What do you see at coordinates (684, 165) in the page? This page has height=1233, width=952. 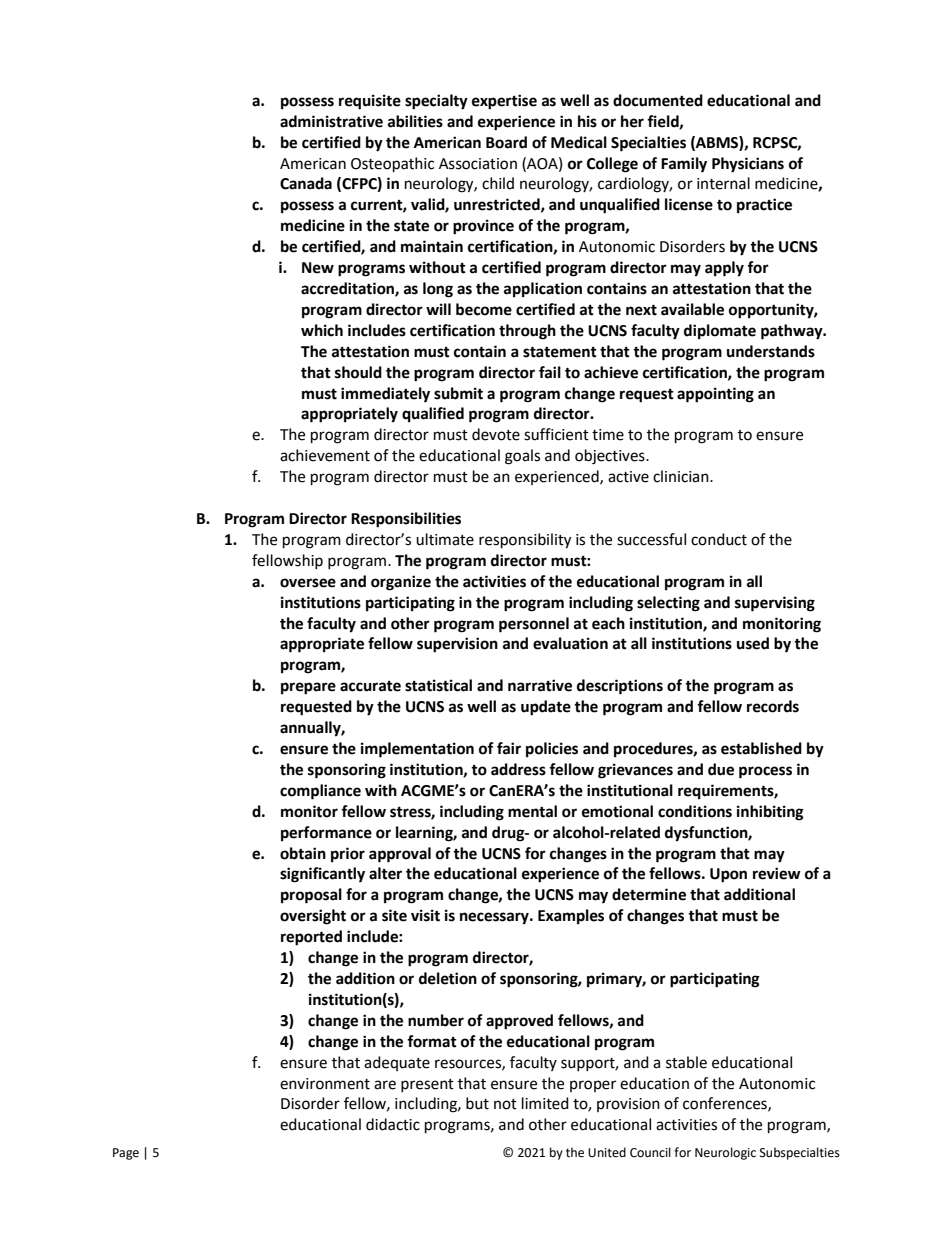 I see `Family` at bounding box center [684, 165].
